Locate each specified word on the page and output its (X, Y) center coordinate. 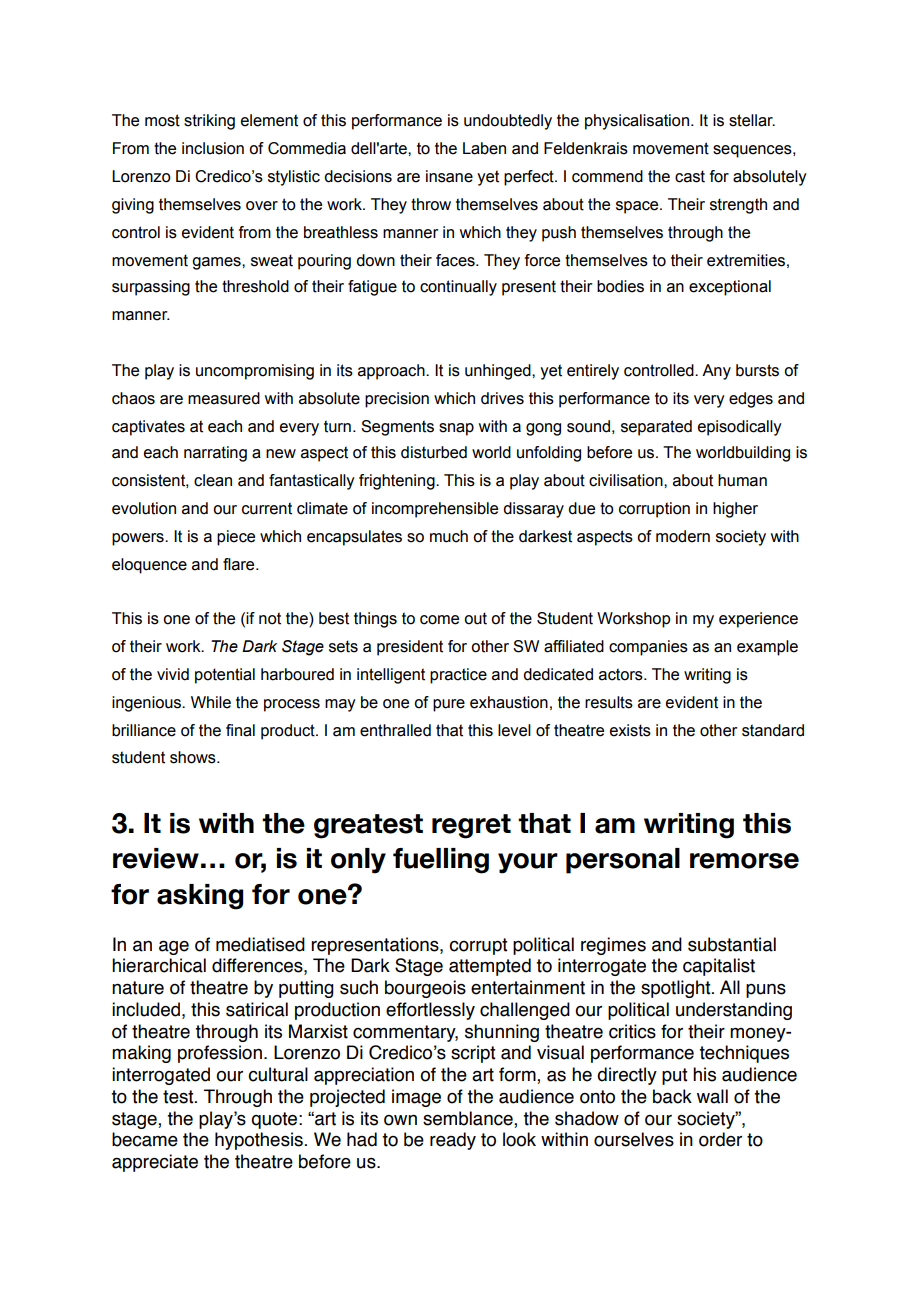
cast (690, 176)
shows (194, 757)
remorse (744, 861)
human (742, 480)
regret (471, 826)
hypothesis (259, 1141)
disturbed (434, 452)
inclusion (213, 148)
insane (449, 176)
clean (213, 480)
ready (453, 1141)
